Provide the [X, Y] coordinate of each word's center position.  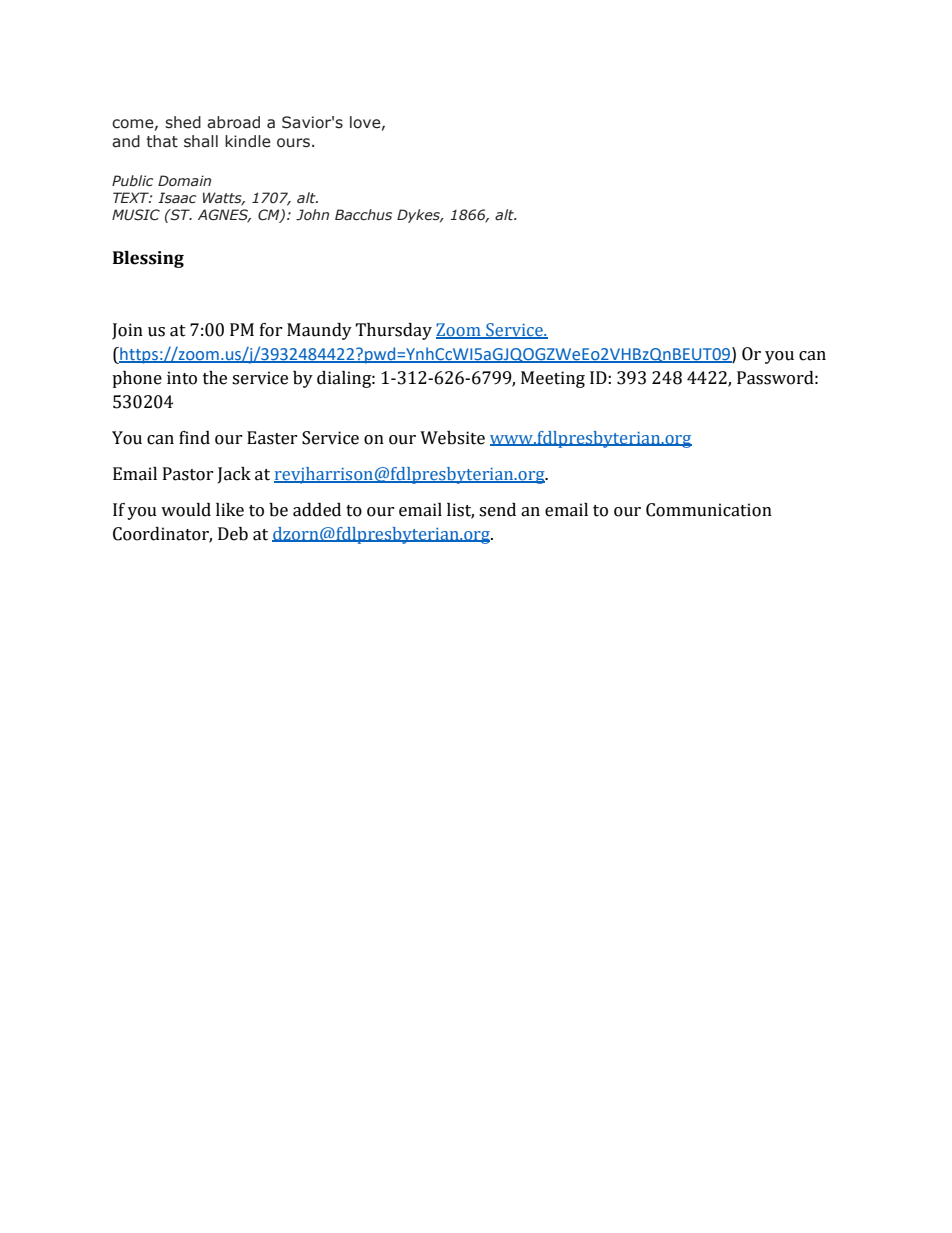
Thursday [393, 331]
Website [452, 438]
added [317, 510]
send [497, 510]
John [312, 214]
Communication [709, 510]
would [186, 510]
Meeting [553, 379]
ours [293, 143]
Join [127, 331]
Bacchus [363, 215]
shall [201, 141]
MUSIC [136, 215]
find [194, 438]
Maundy [319, 331]
